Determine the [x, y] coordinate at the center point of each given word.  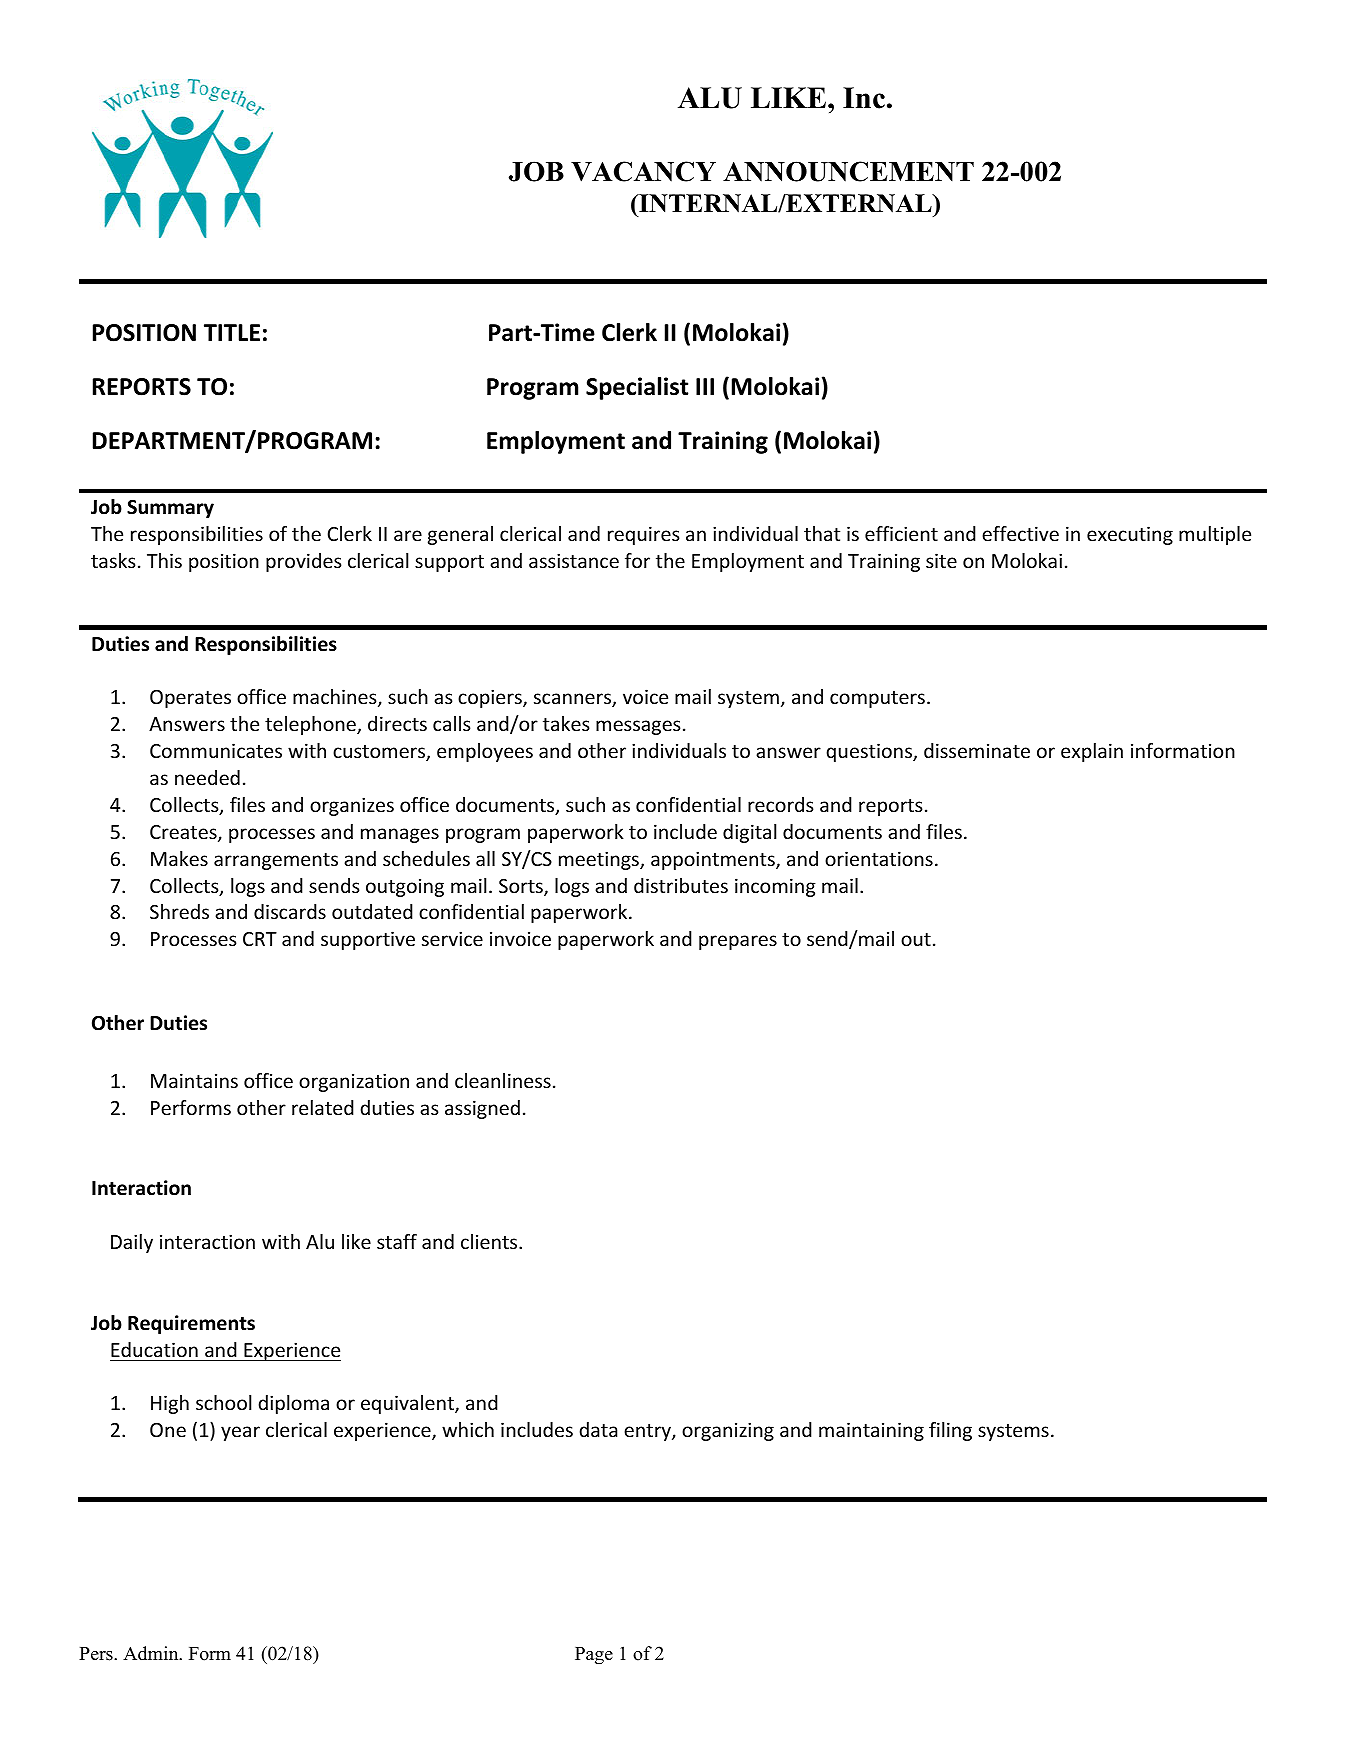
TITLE [232, 332]
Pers [97, 1654]
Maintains [194, 1080]
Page [594, 1656]
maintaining [871, 1431]
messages [638, 727]
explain [1092, 752]
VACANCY [643, 171]
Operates [190, 699]
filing [950, 1431]
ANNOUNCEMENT [848, 171]
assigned [482, 1109]
